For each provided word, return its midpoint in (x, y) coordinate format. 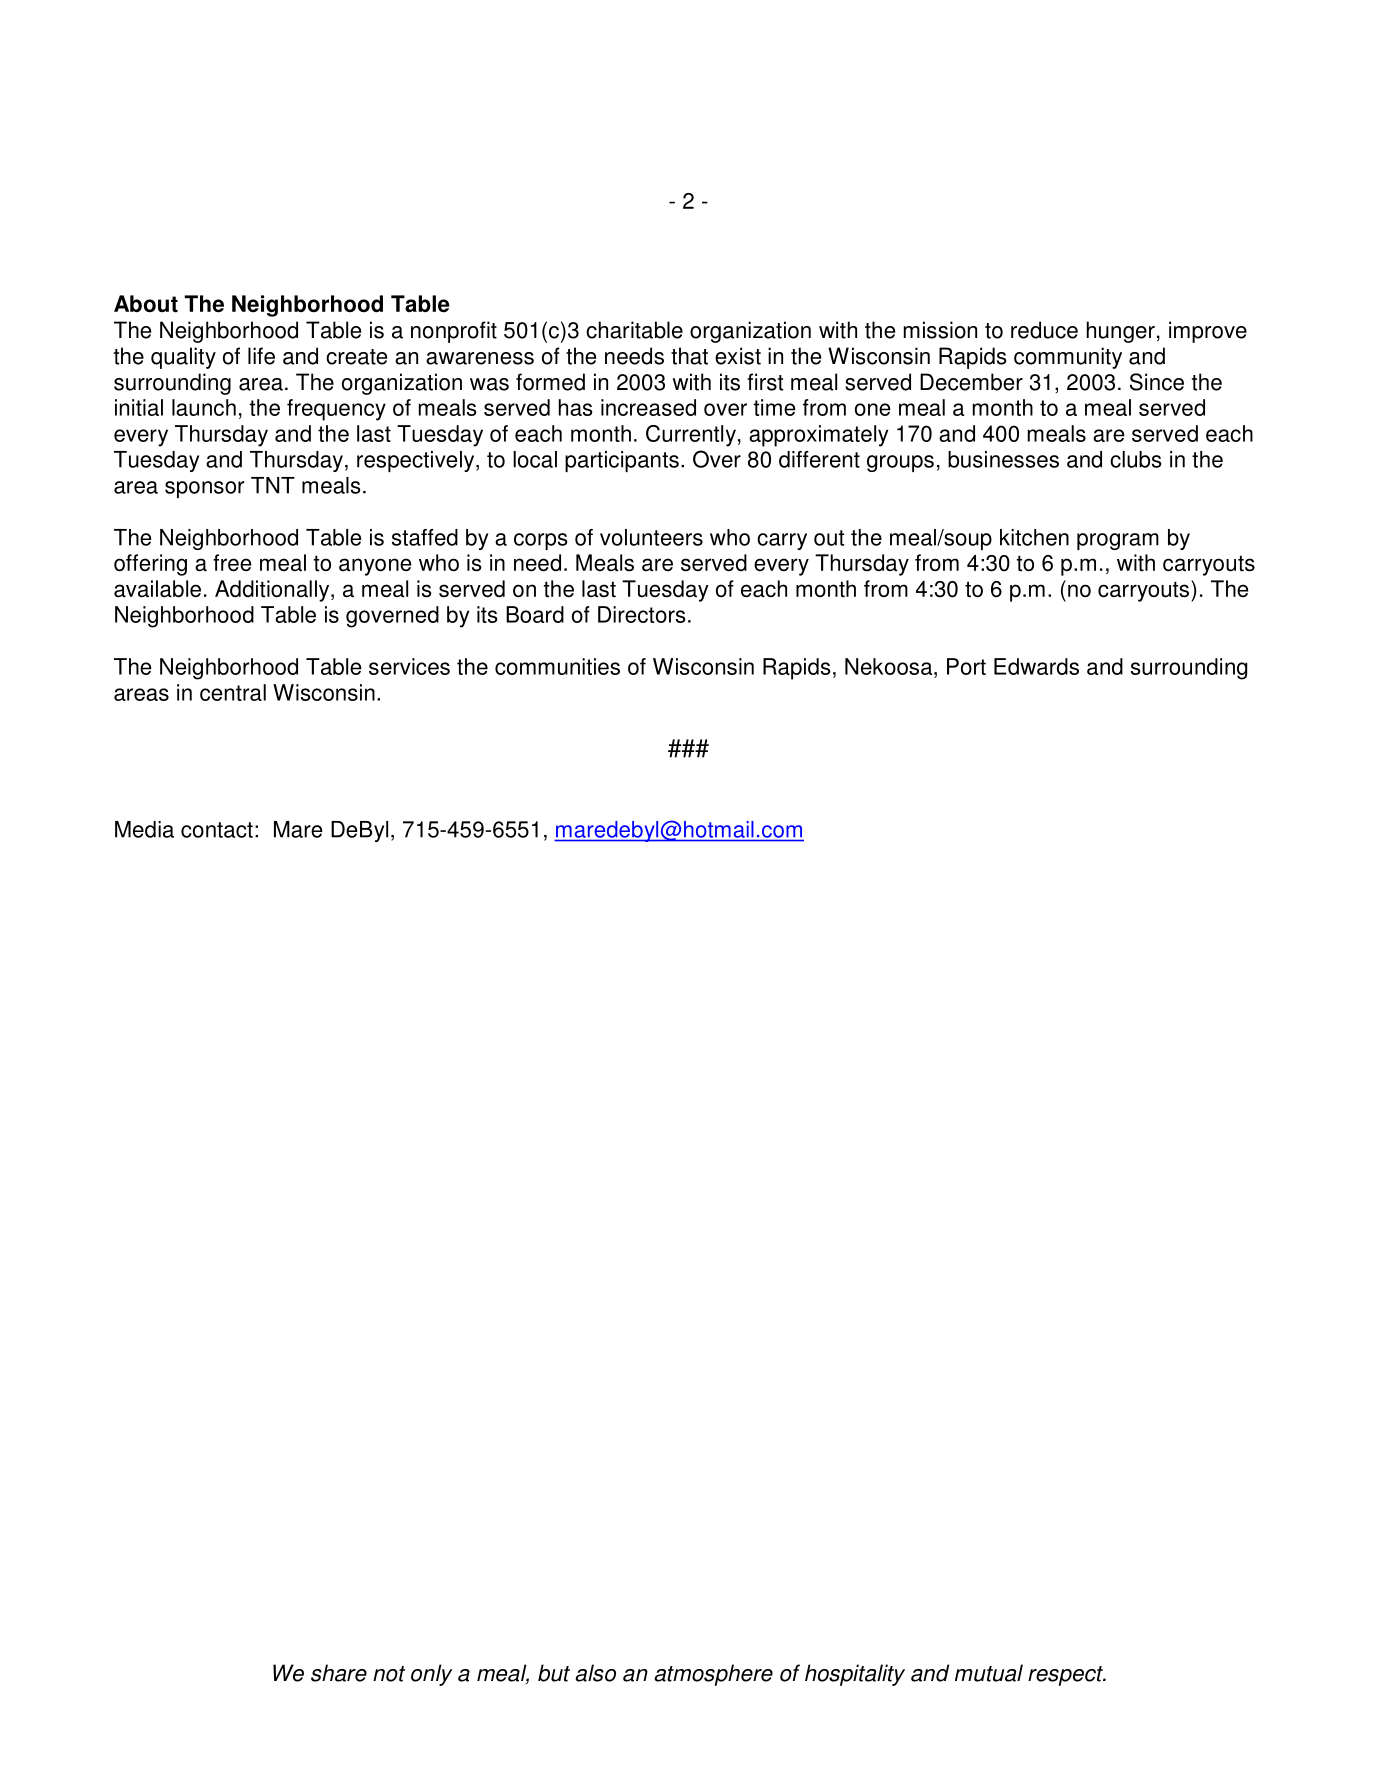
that (689, 356)
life (261, 356)
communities (557, 666)
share (339, 1673)
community (1068, 358)
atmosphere (713, 1675)
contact (217, 830)
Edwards (1036, 666)
